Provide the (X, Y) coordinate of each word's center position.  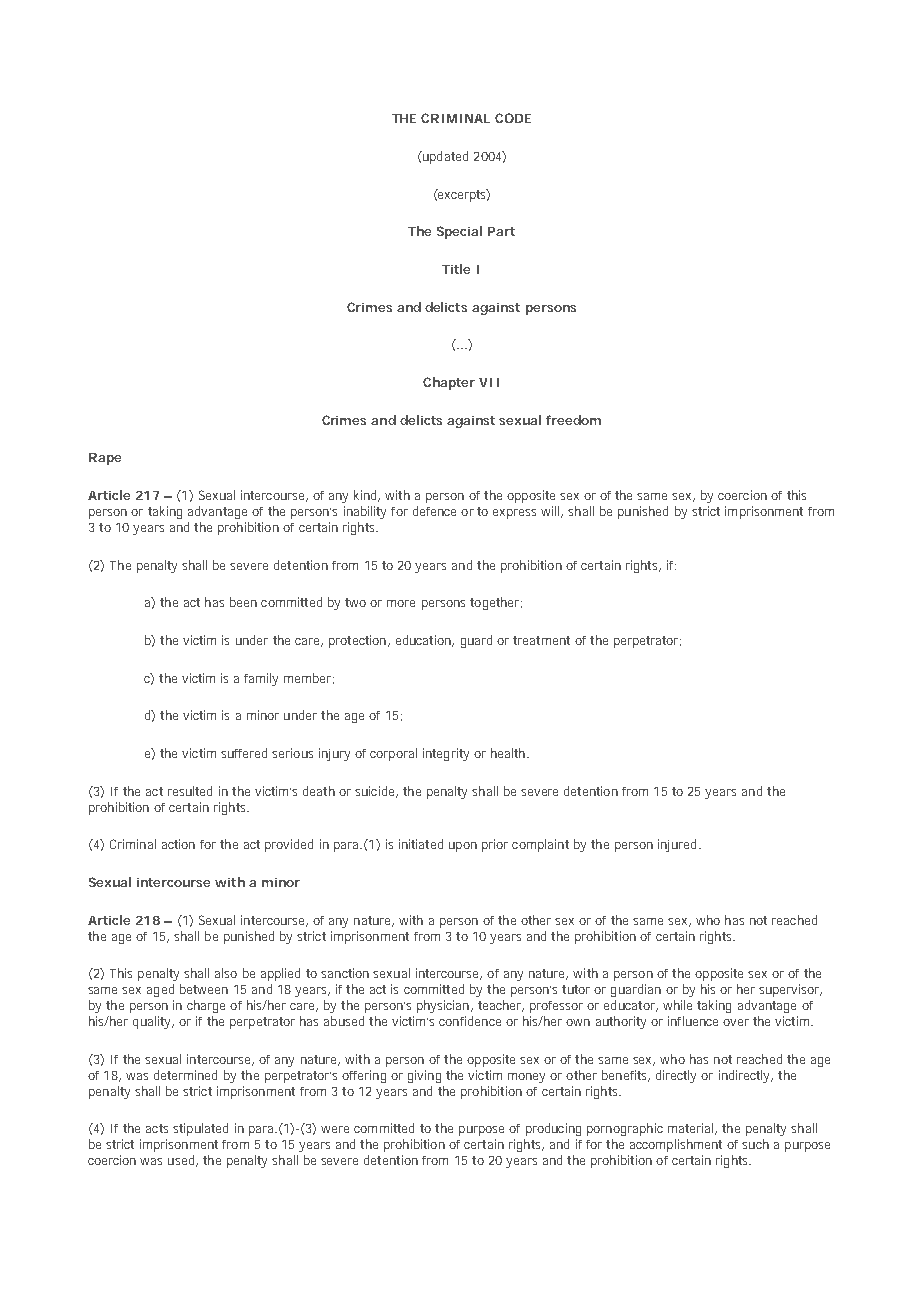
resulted (190, 791)
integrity (446, 754)
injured (679, 845)
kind (366, 496)
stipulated (200, 1129)
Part (501, 231)
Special (459, 232)
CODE (513, 118)
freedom (573, 420)
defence (434, 511)
